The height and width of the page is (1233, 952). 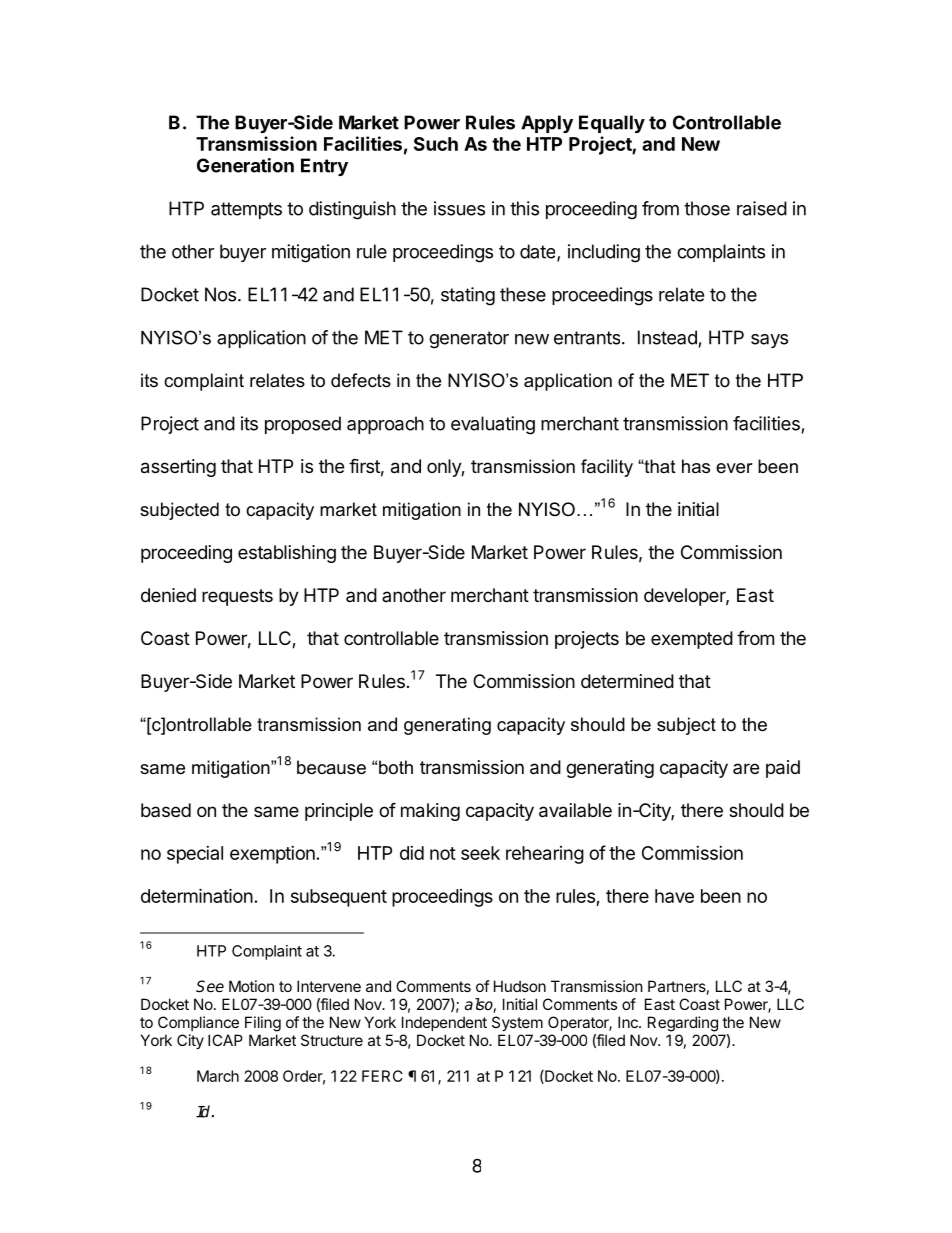 I want to click on Instead, so click(x=667, y=337).
